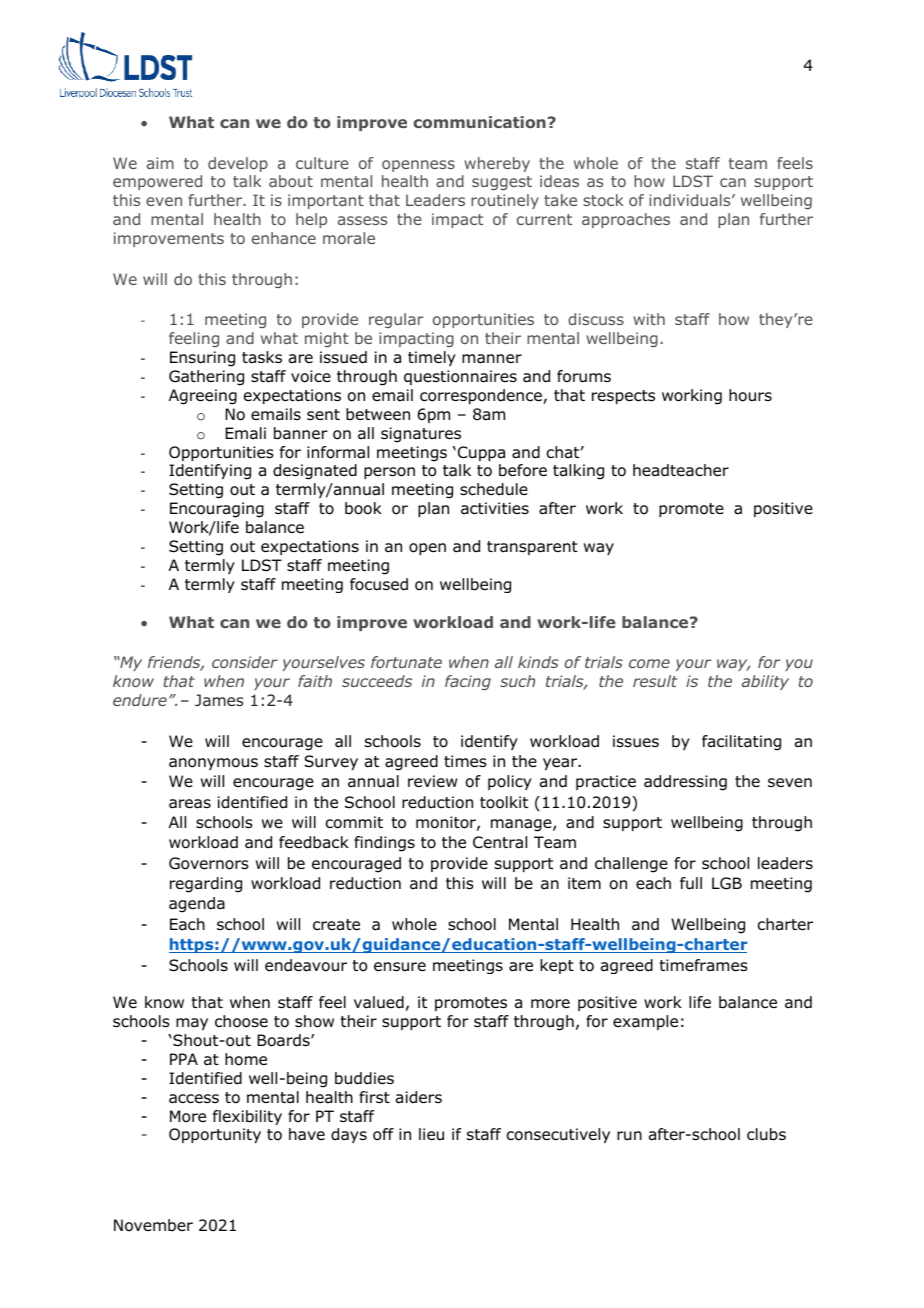  I want to click on develop, so click(238, 164).
